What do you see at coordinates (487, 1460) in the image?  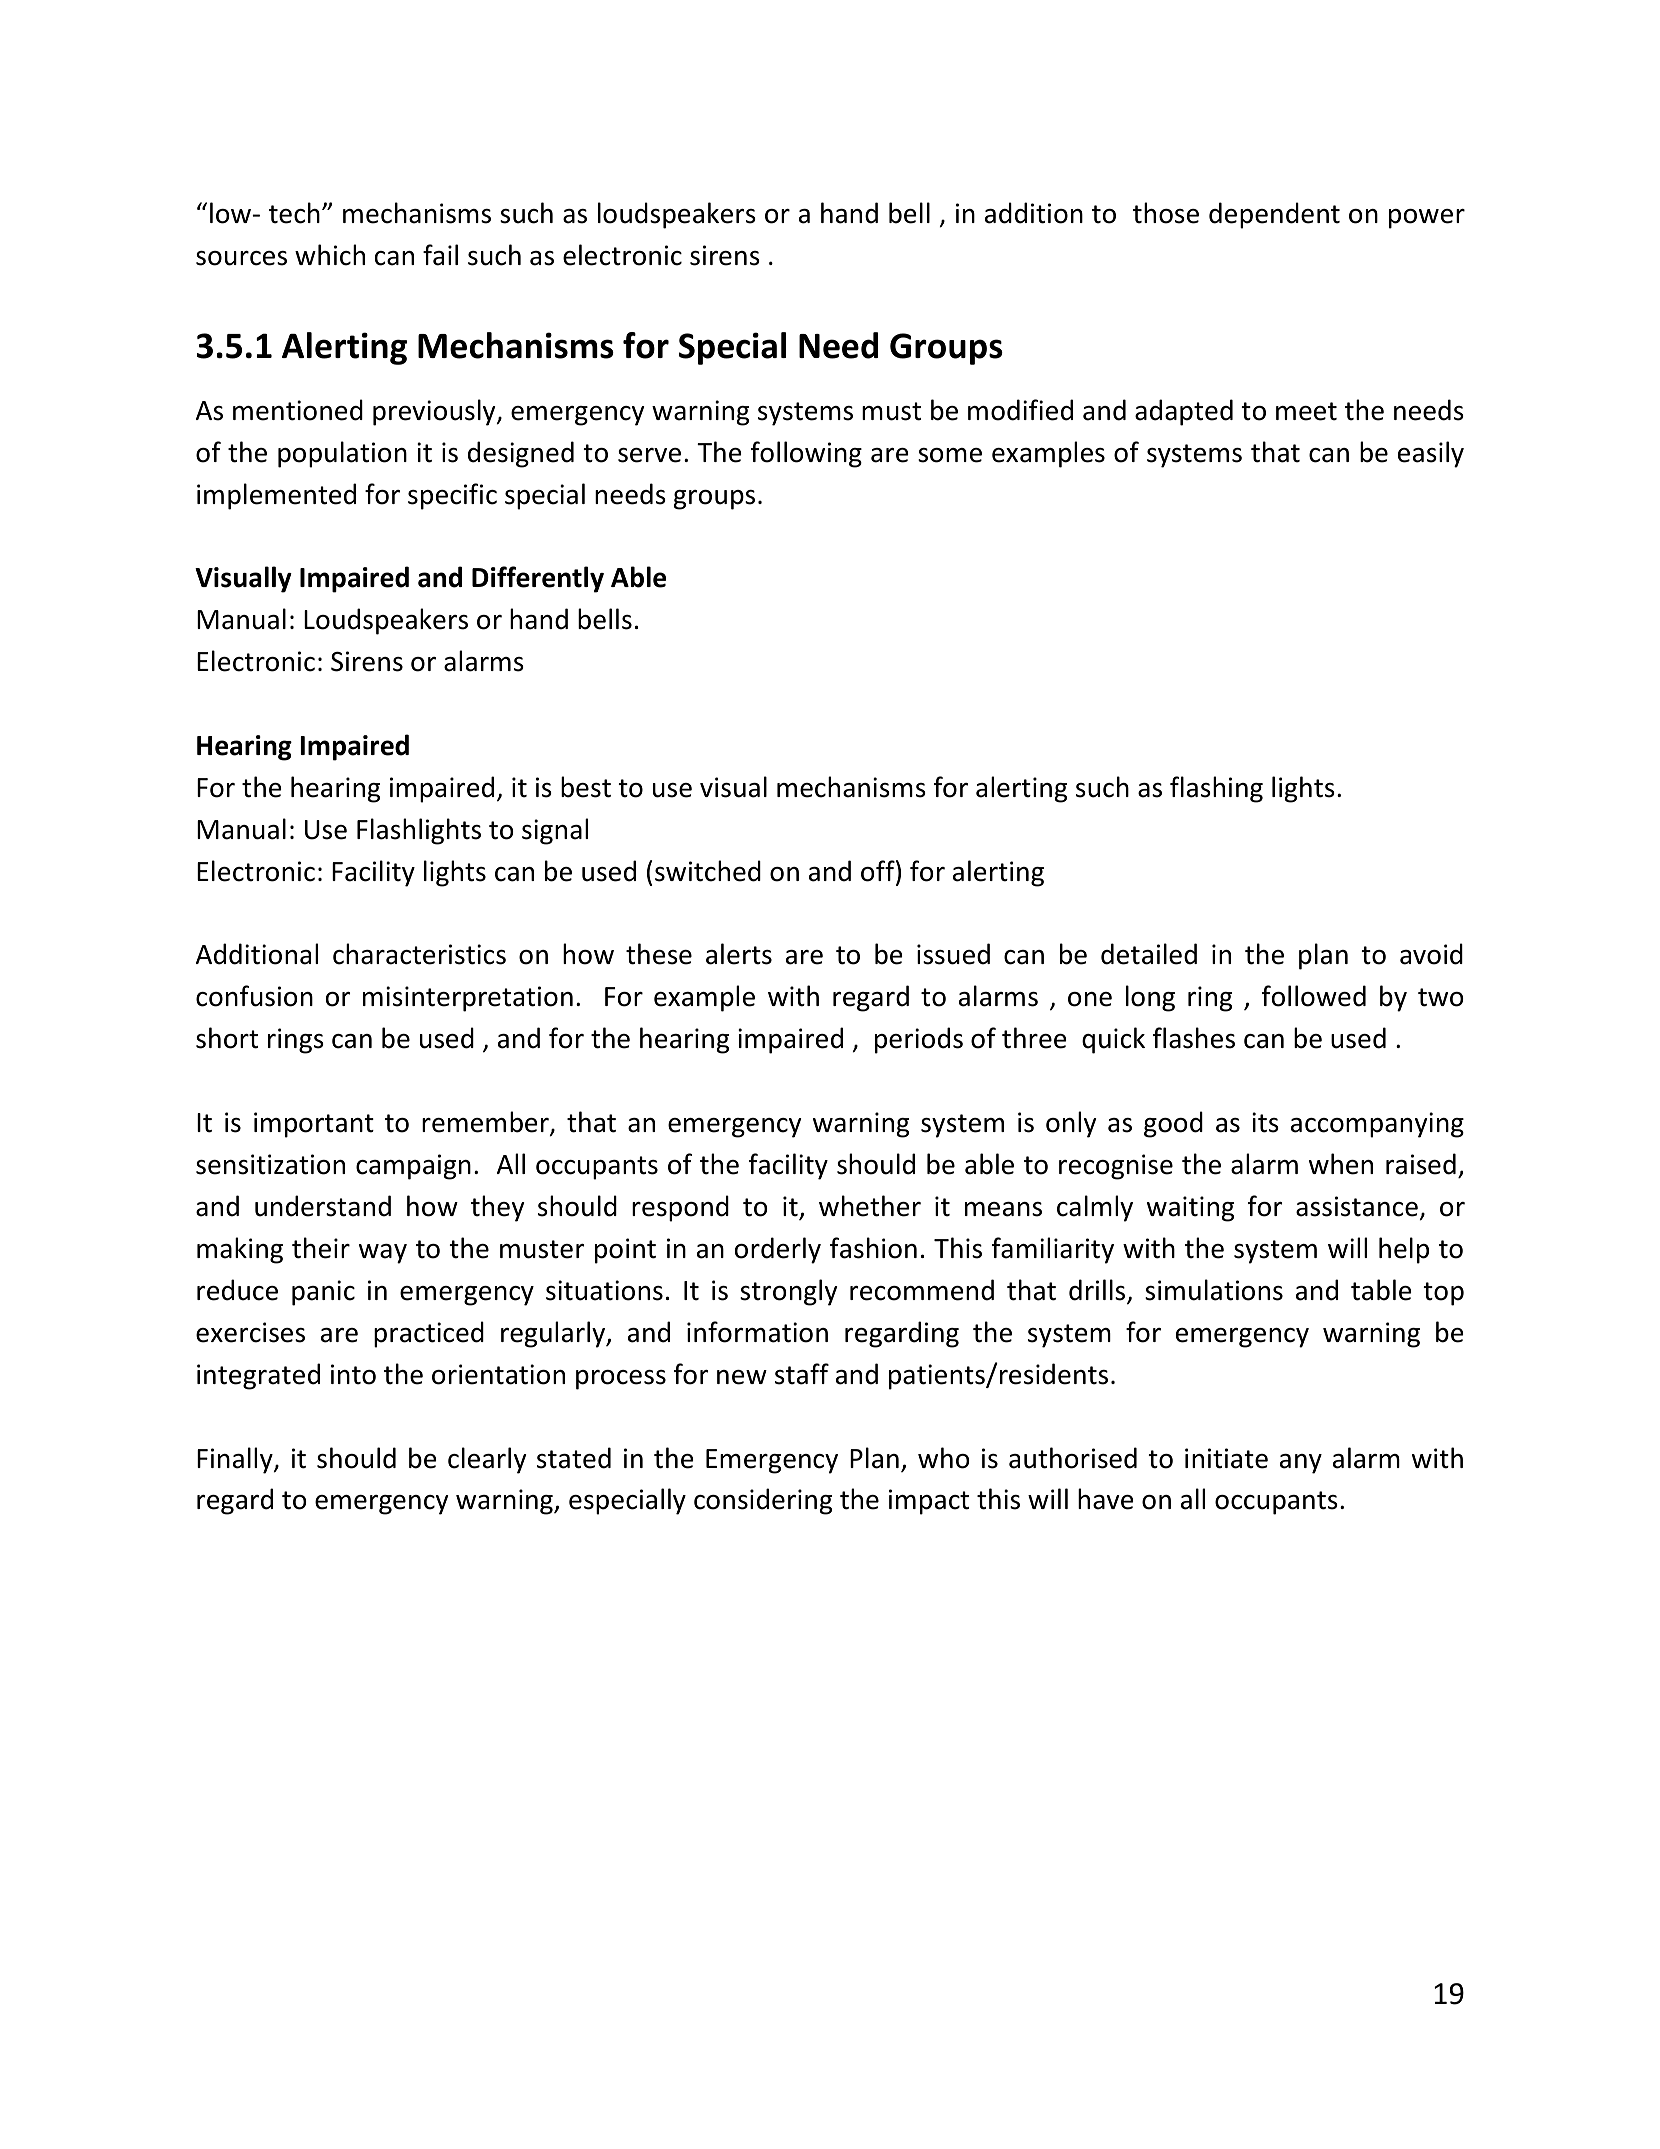 I see `clearly` at bounding box center [487, 1460].
